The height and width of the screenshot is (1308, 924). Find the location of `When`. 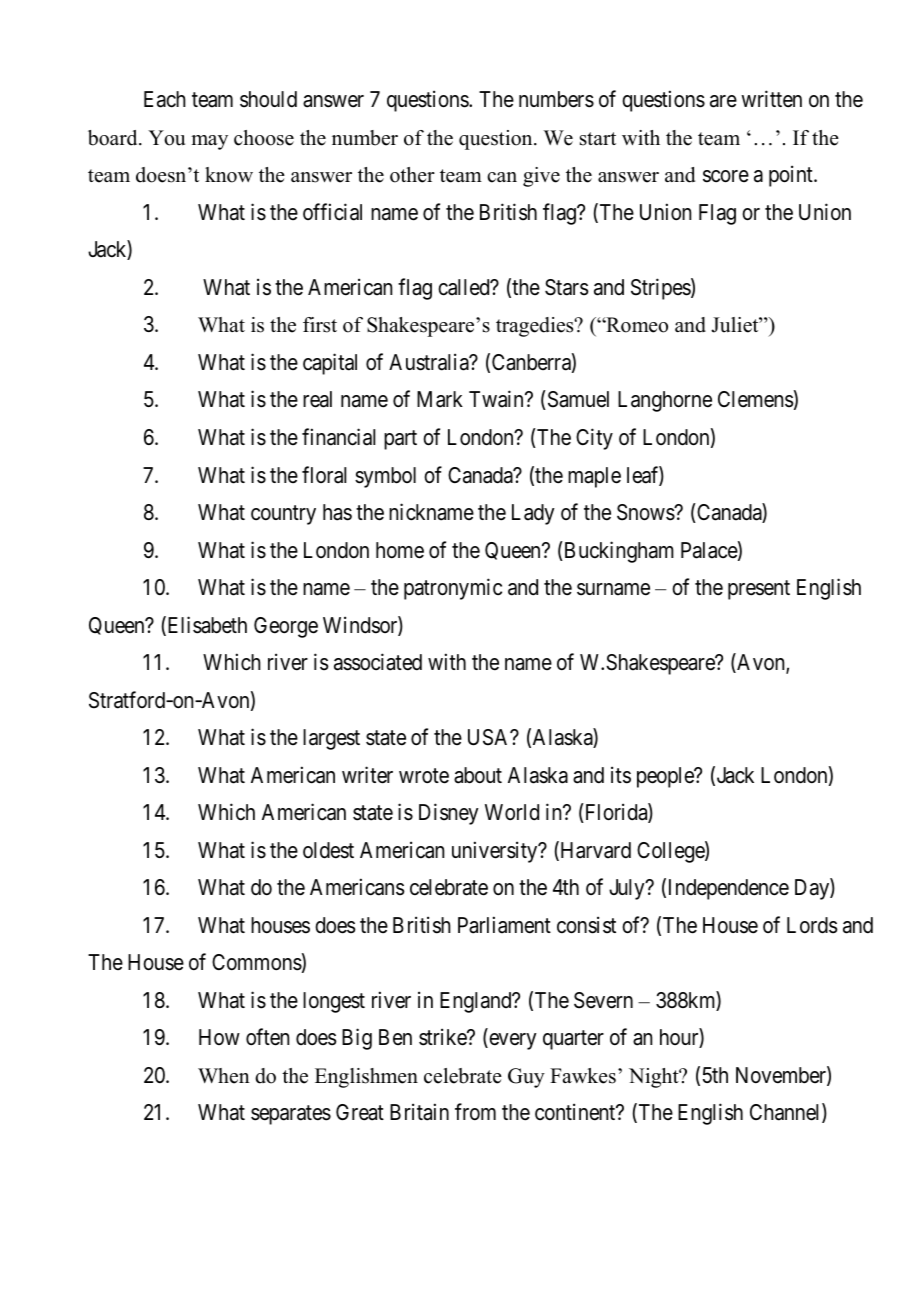

When is located at coordinates (224, 1076).
